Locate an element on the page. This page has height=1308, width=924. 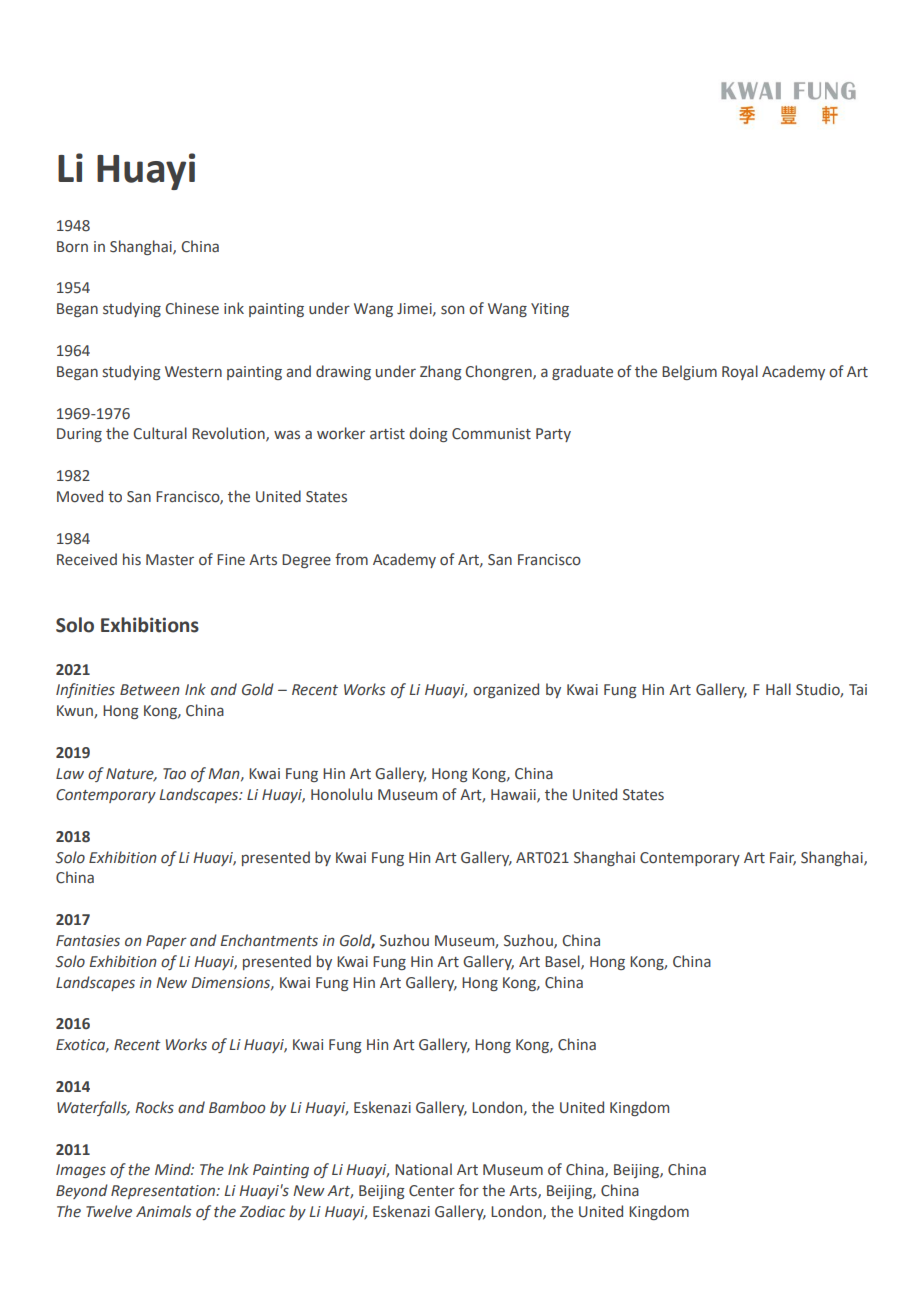
Master is located at coordinates (170, 560).
